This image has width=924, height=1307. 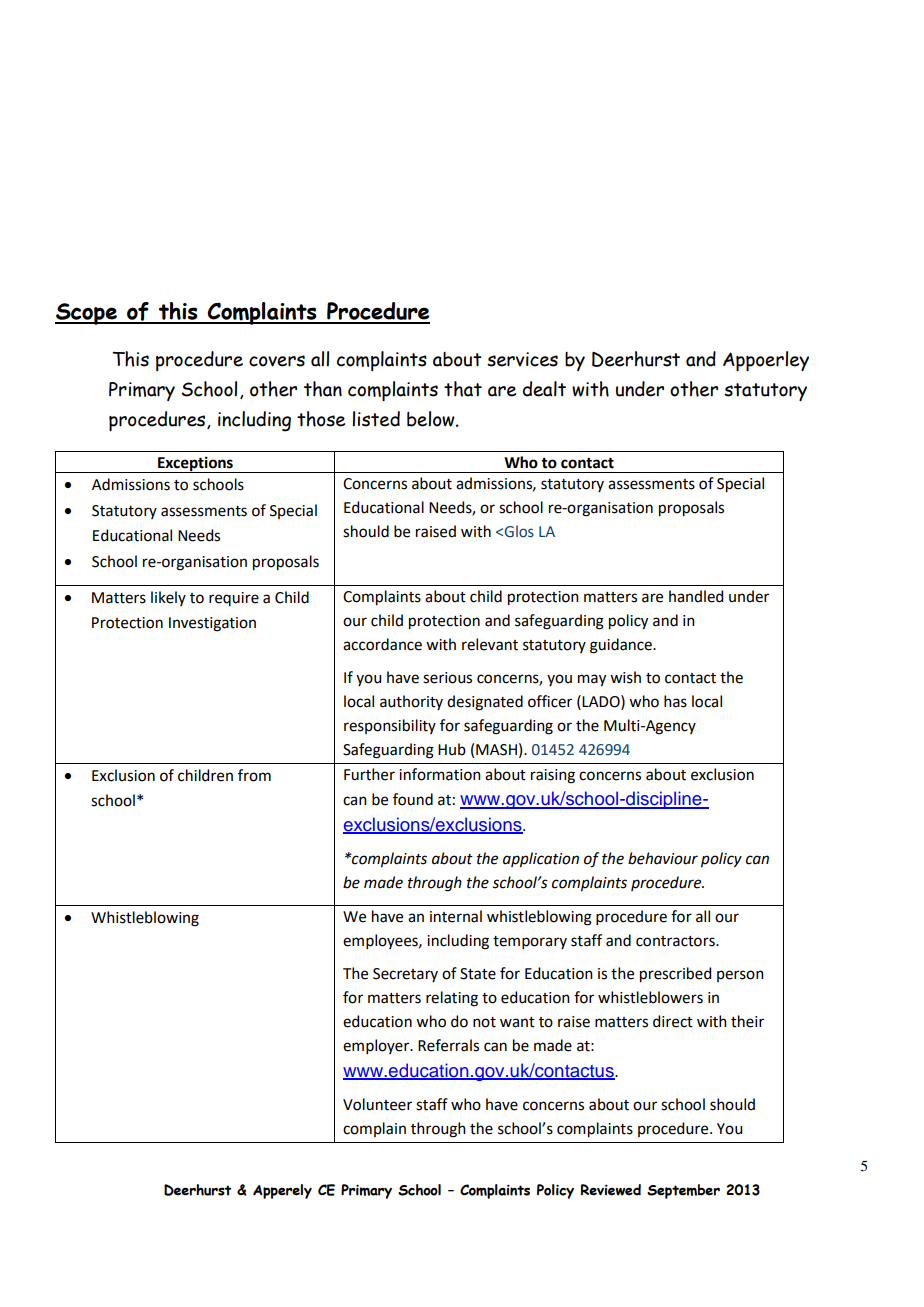 I want to click on September, so click(x=683, y=1191).
